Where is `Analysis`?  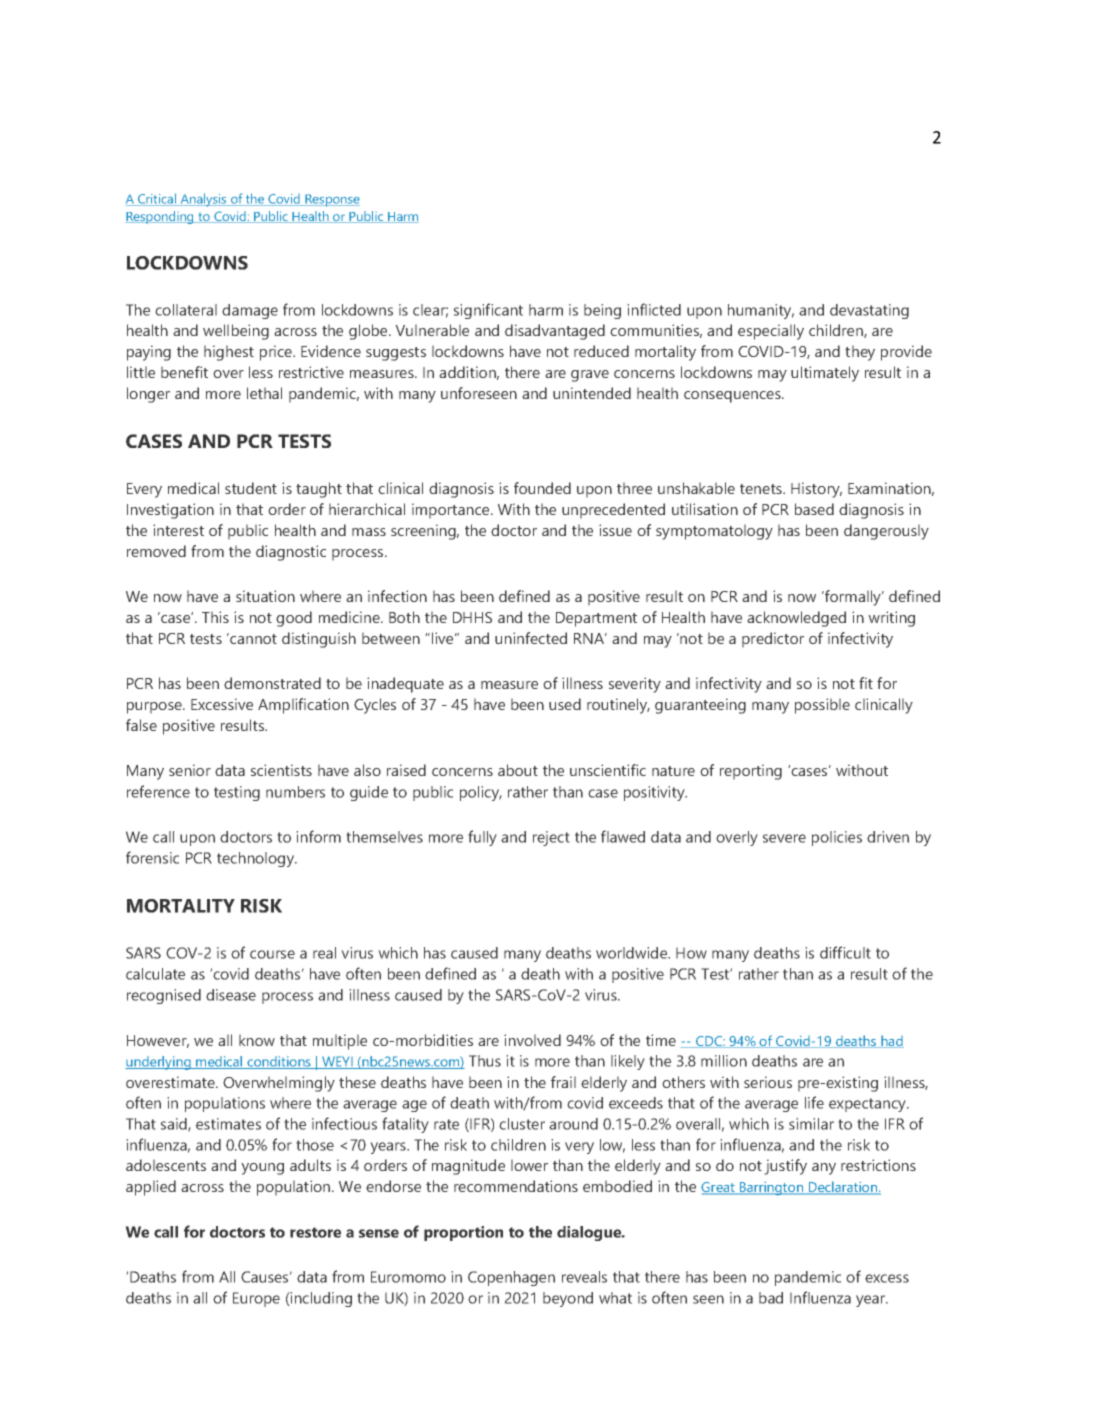
Analysis is located at coordinates (203, 200).
